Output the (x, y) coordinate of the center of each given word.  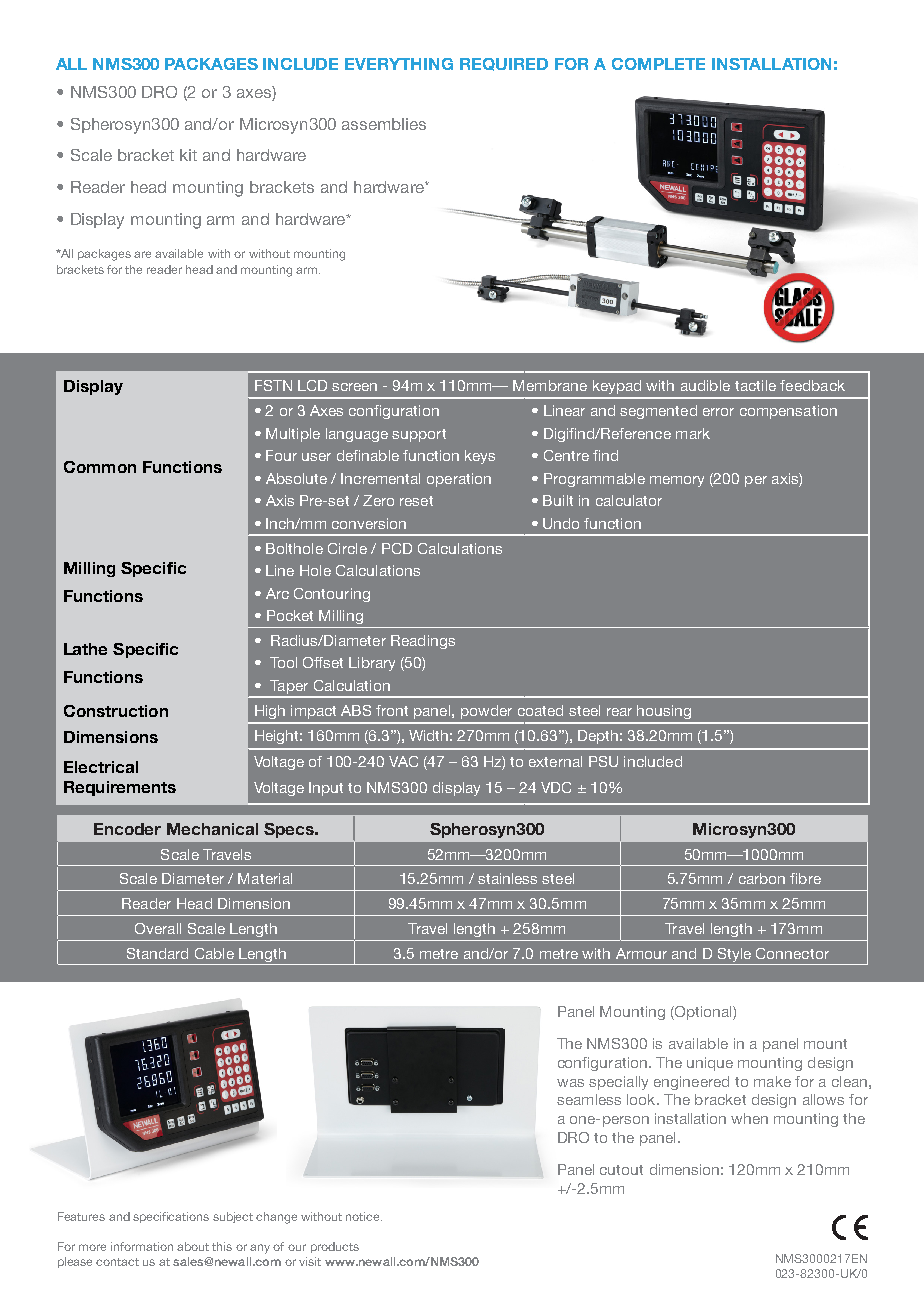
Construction (116, 711)
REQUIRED (504, 64)
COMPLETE (658, 64)
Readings (423, 642)
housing (664, 712)
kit (188, 155)
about (193, 1246)
